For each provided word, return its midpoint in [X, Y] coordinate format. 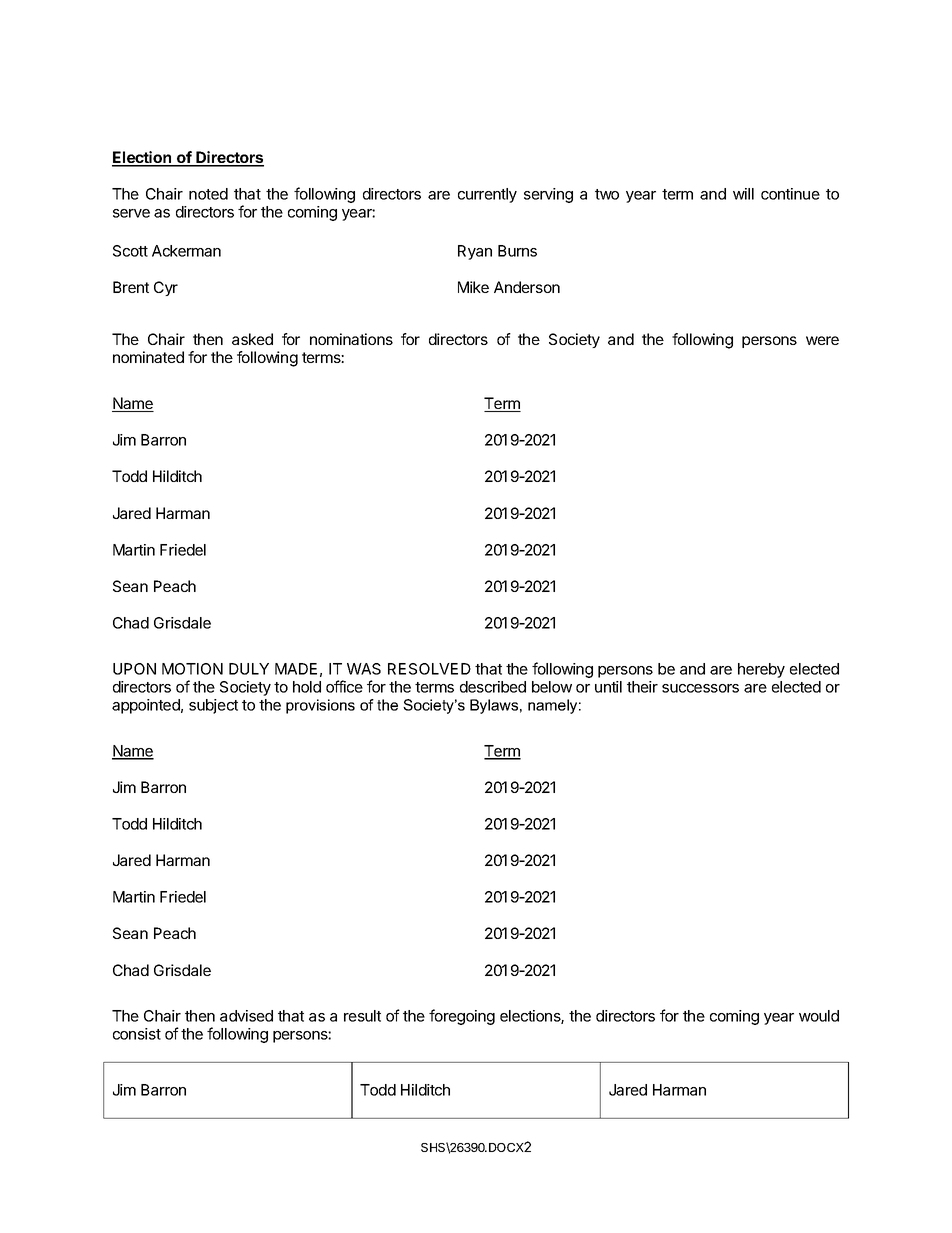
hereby [761, 670]
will [743, 194]
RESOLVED [429, 669]
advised [246, 1016]
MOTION [192, 669]
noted [208, 194]
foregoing [462, 1017]
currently [487, 195]
